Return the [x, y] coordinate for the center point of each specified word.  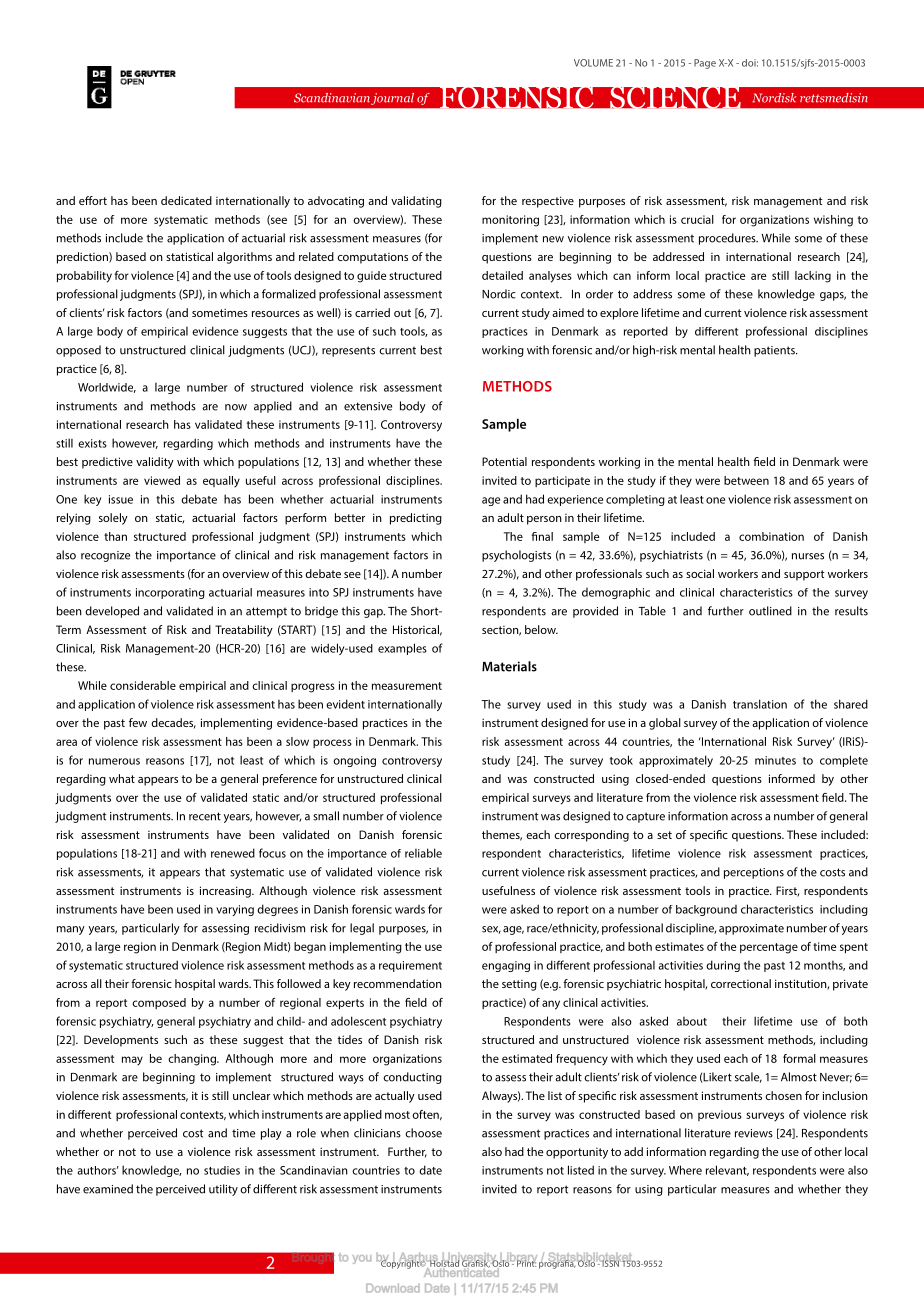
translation [760, 704]
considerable [143, 685]
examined [108, 1189]
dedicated [186, 200]
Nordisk [774, 98]
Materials [509, 666]
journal [392, 99]
